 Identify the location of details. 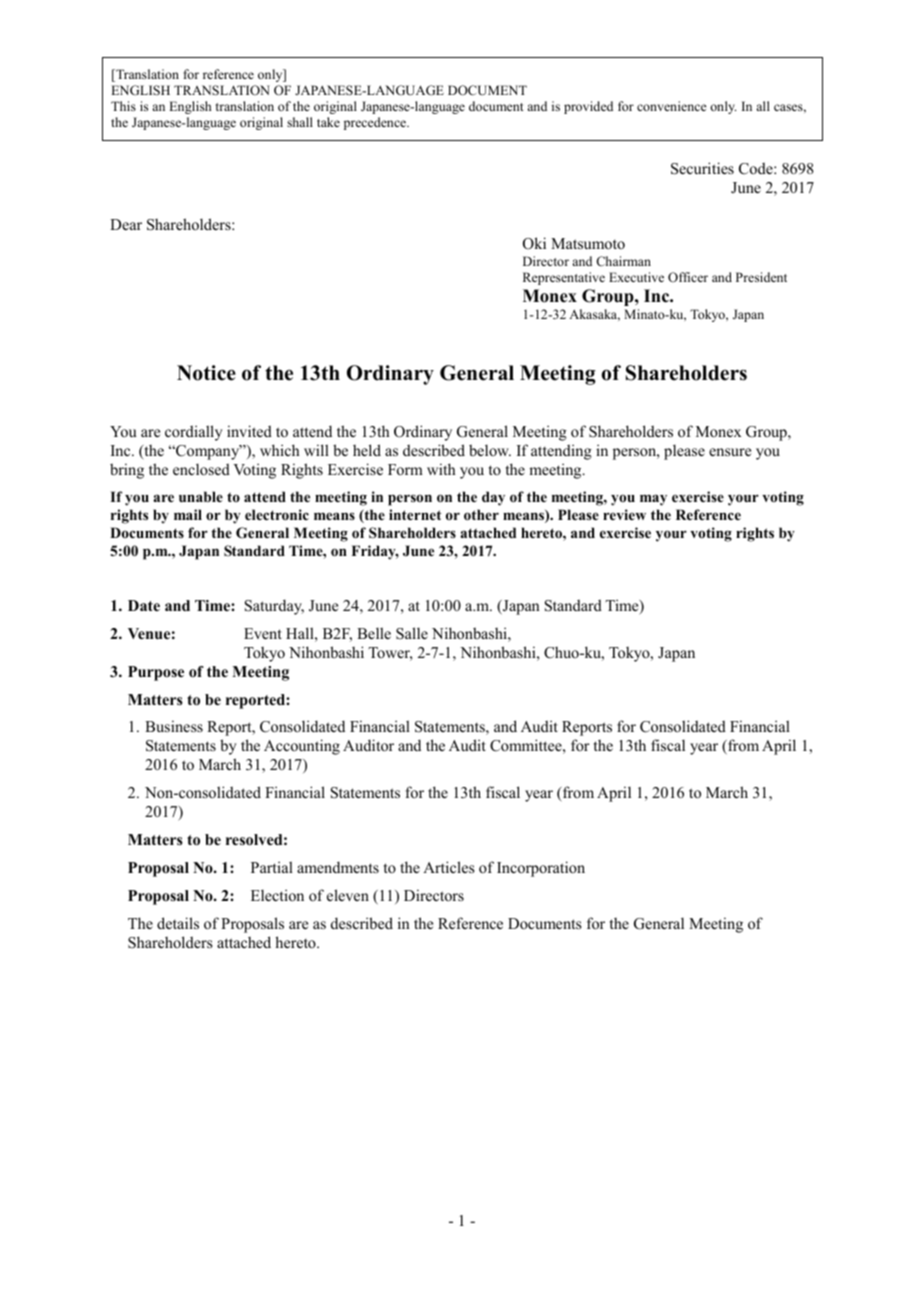
(178, 923).
